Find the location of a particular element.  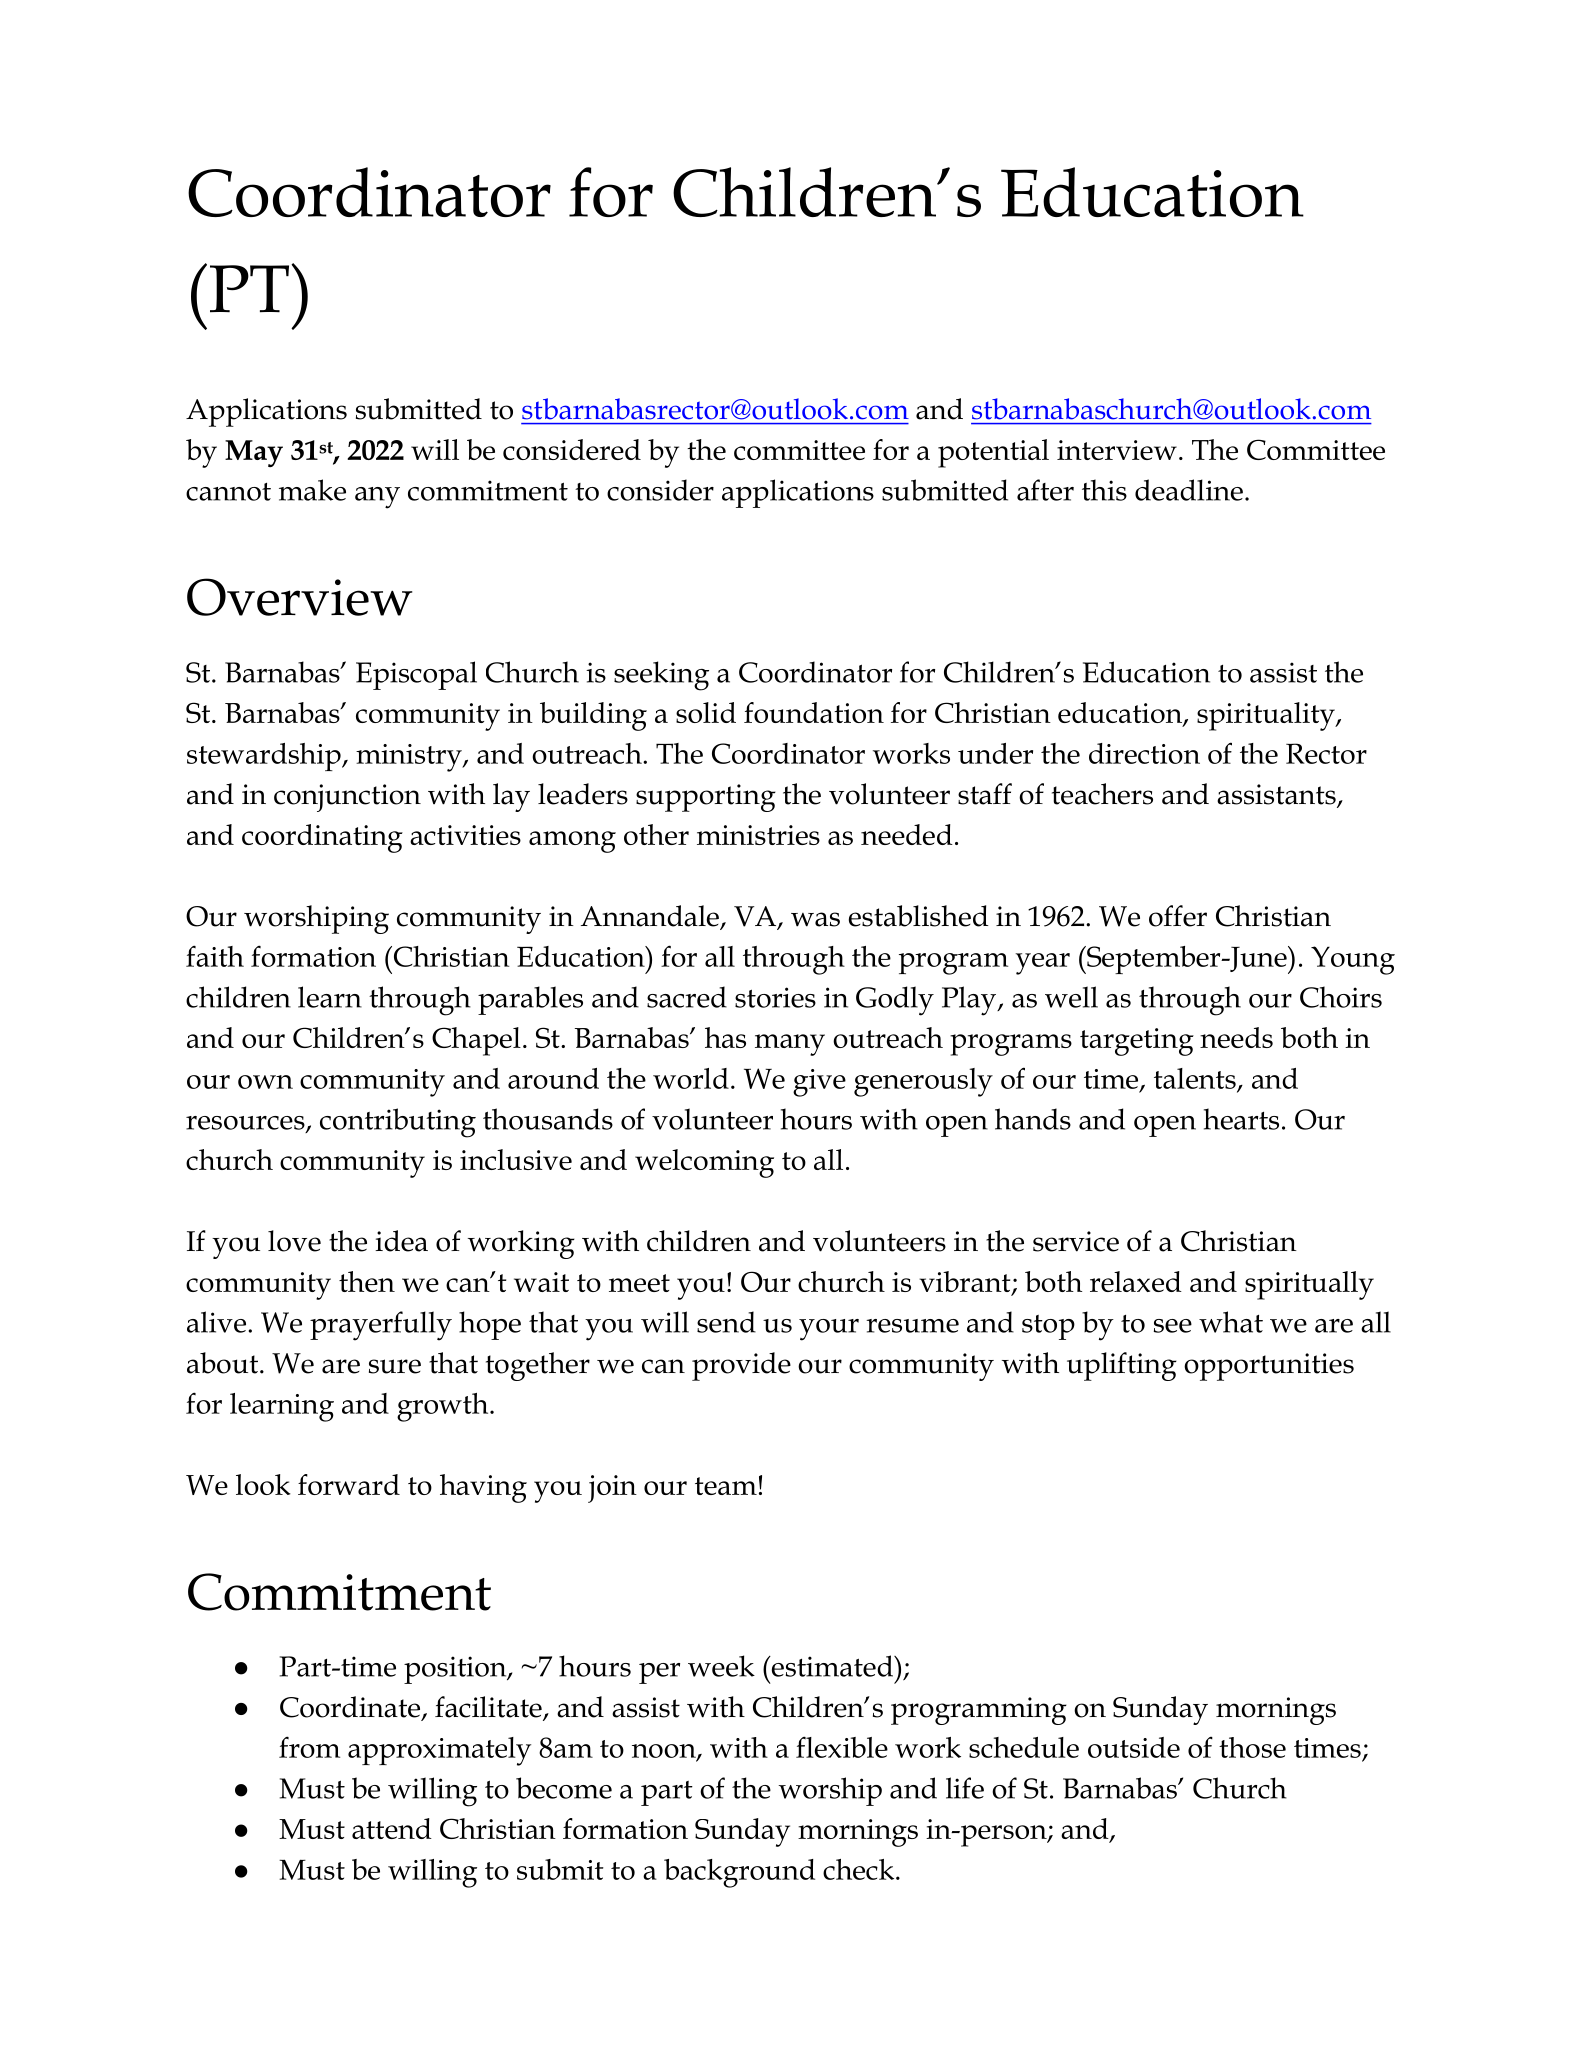

deadline is located at coordinates (1189, 490).
